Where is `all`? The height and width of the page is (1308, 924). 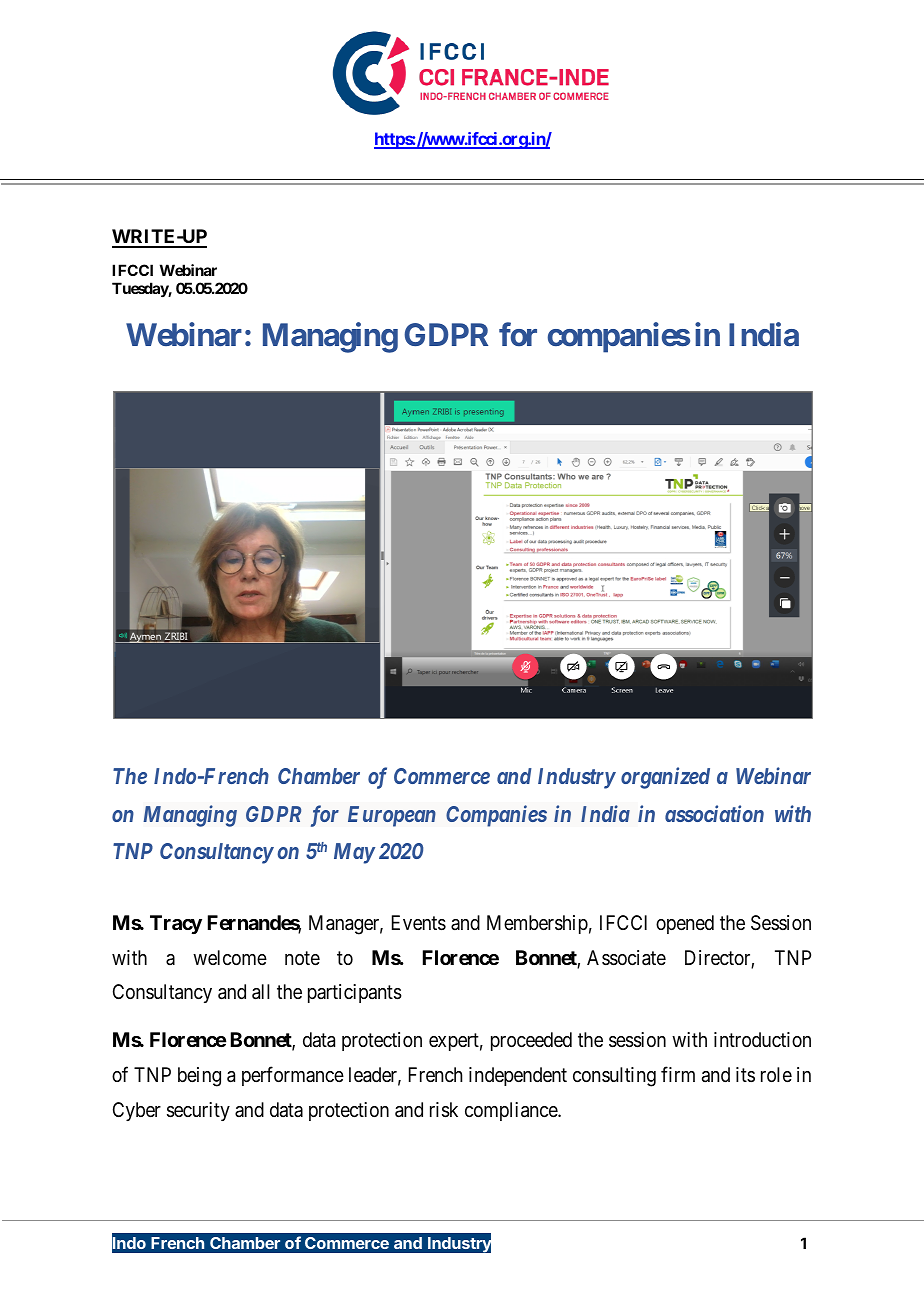
all is located at coordinates (261, 992).
